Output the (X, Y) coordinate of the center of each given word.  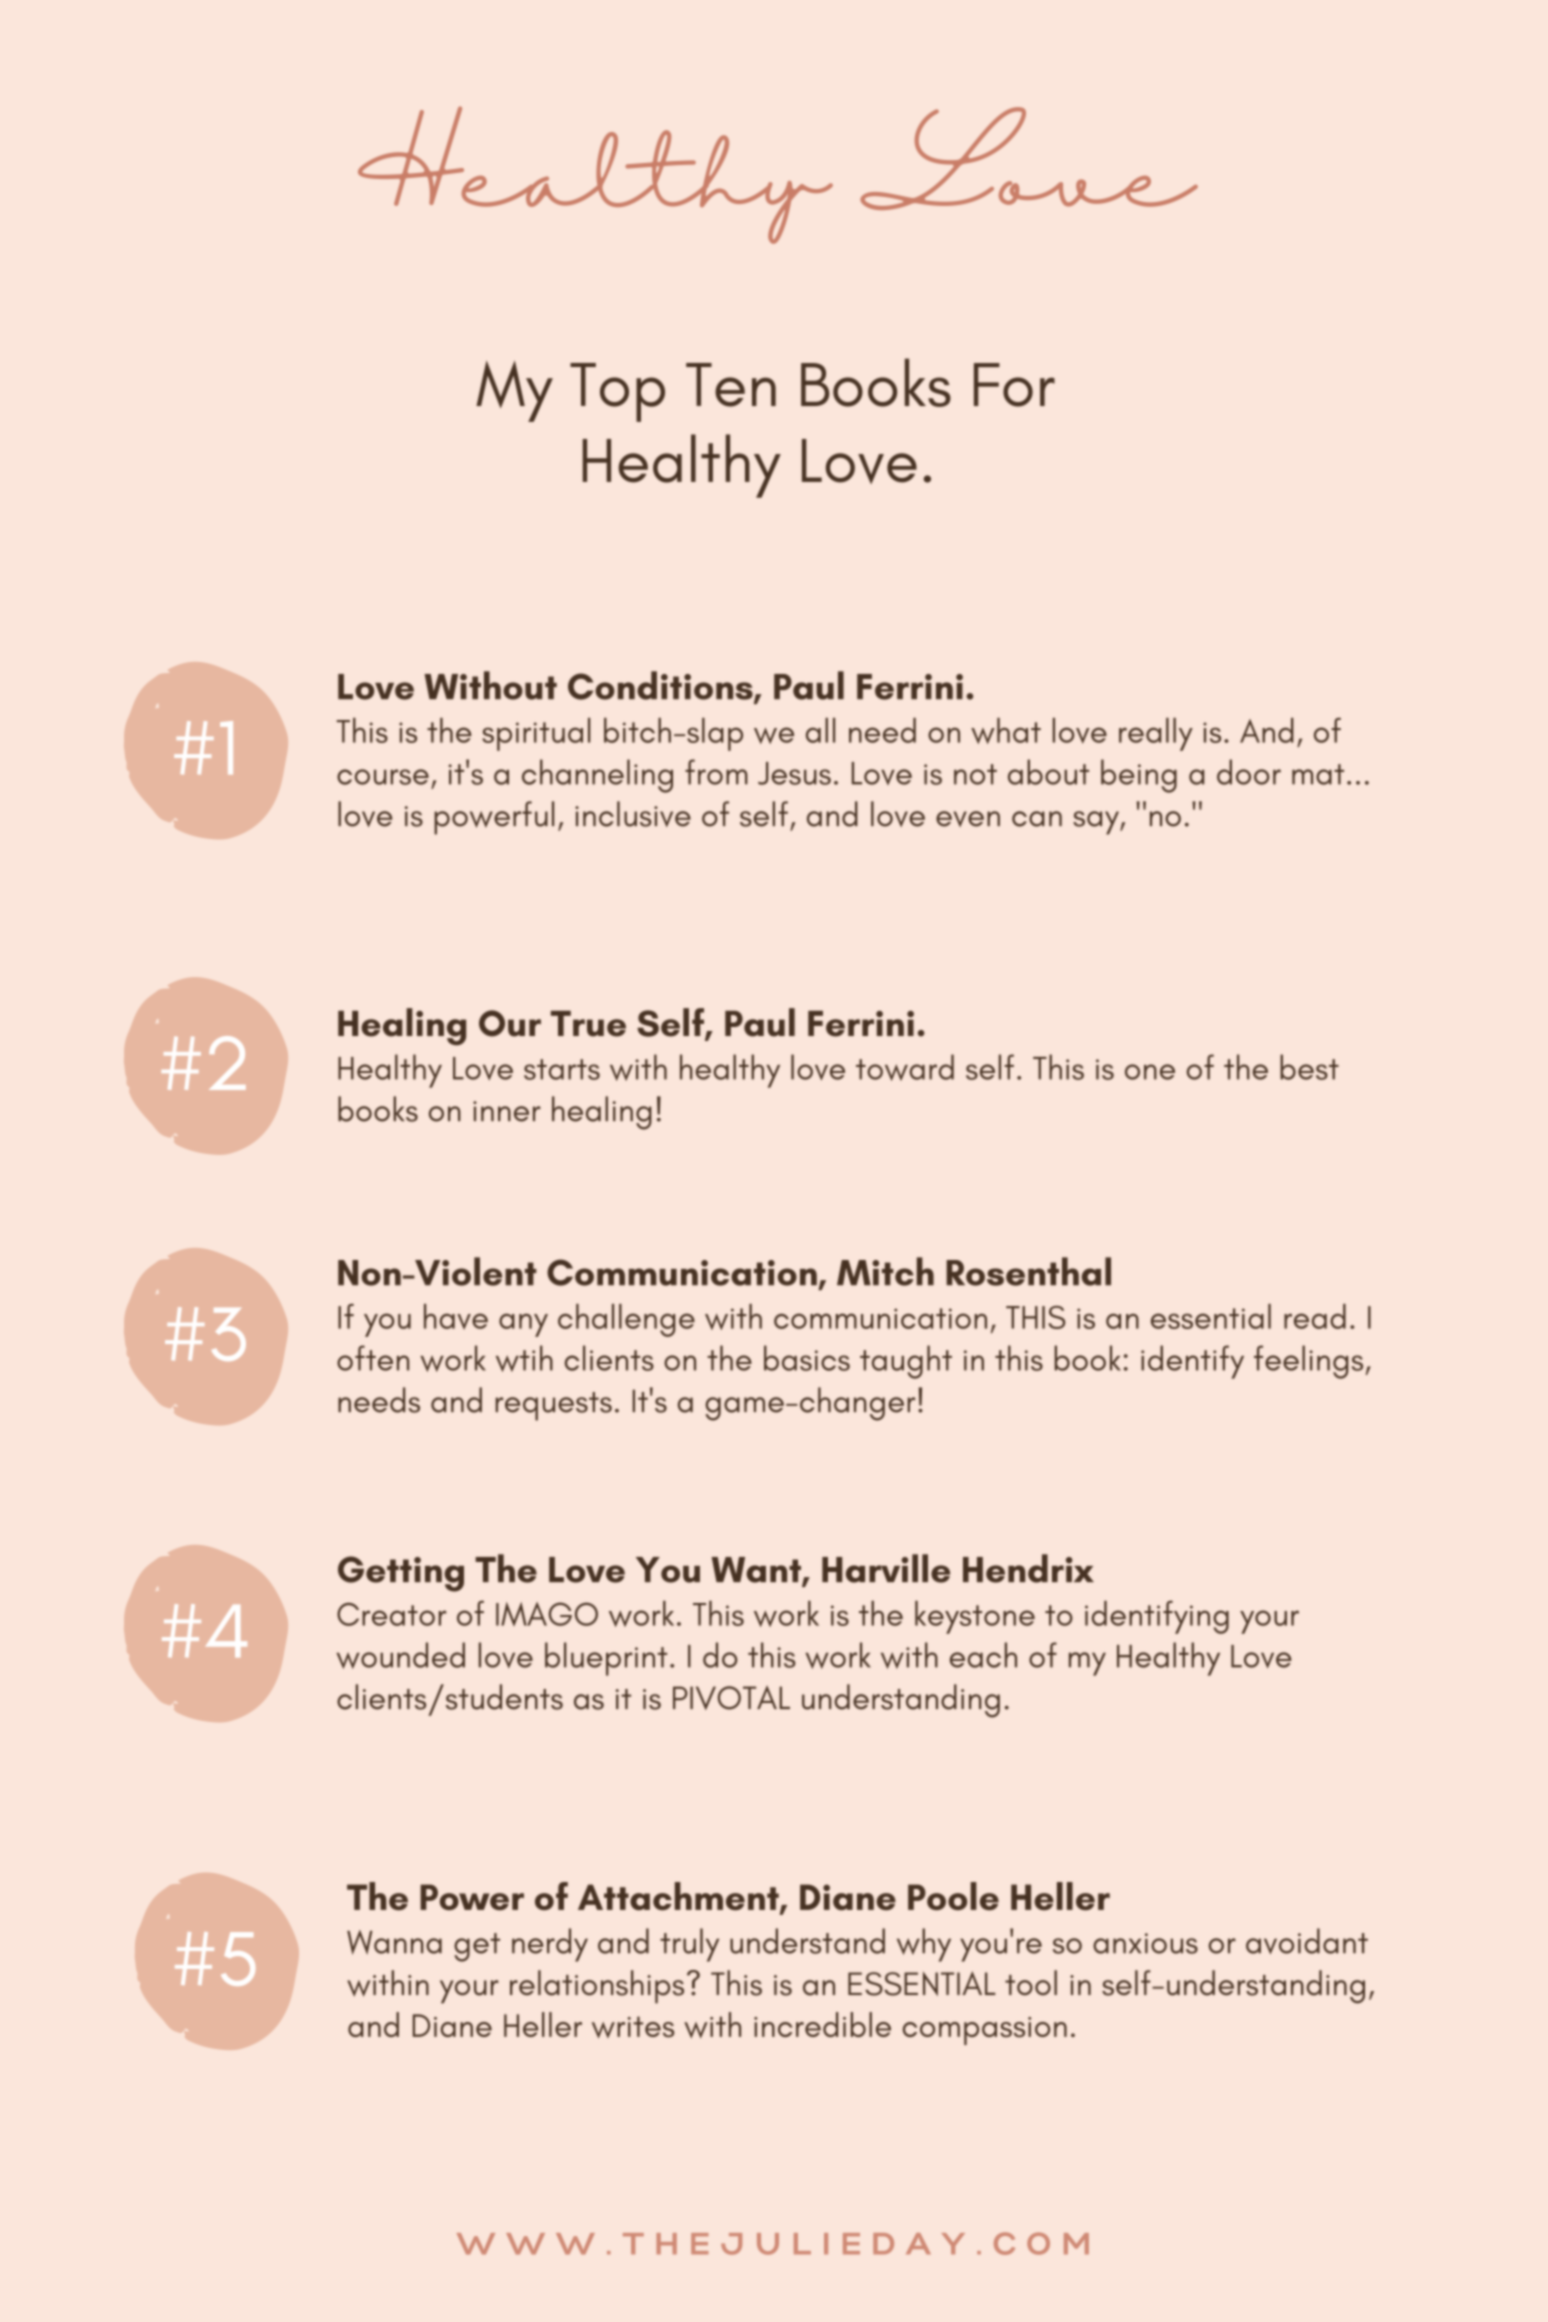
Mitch (885, 1271)
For (1014, 385)
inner (507, 1111)
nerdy (550, 1945)
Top (617, 392)
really (1156, 734)
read (1315, 1316)
